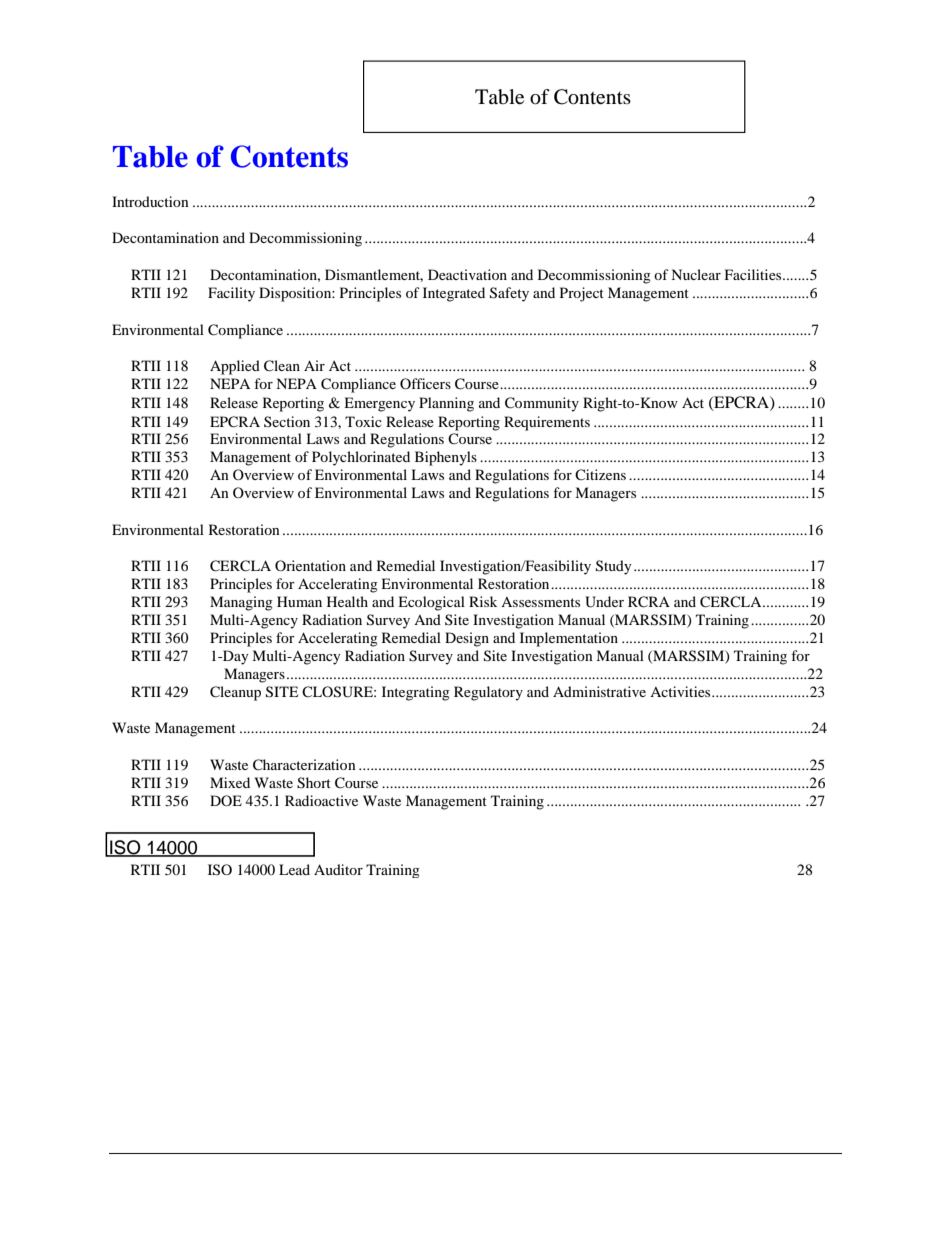 Image resolution: width=952 pixels, height=1233 pixels. What do you see at coordinates (604, 602) in the screenshot?
I see `Under` at bounding box center [604, 602].
